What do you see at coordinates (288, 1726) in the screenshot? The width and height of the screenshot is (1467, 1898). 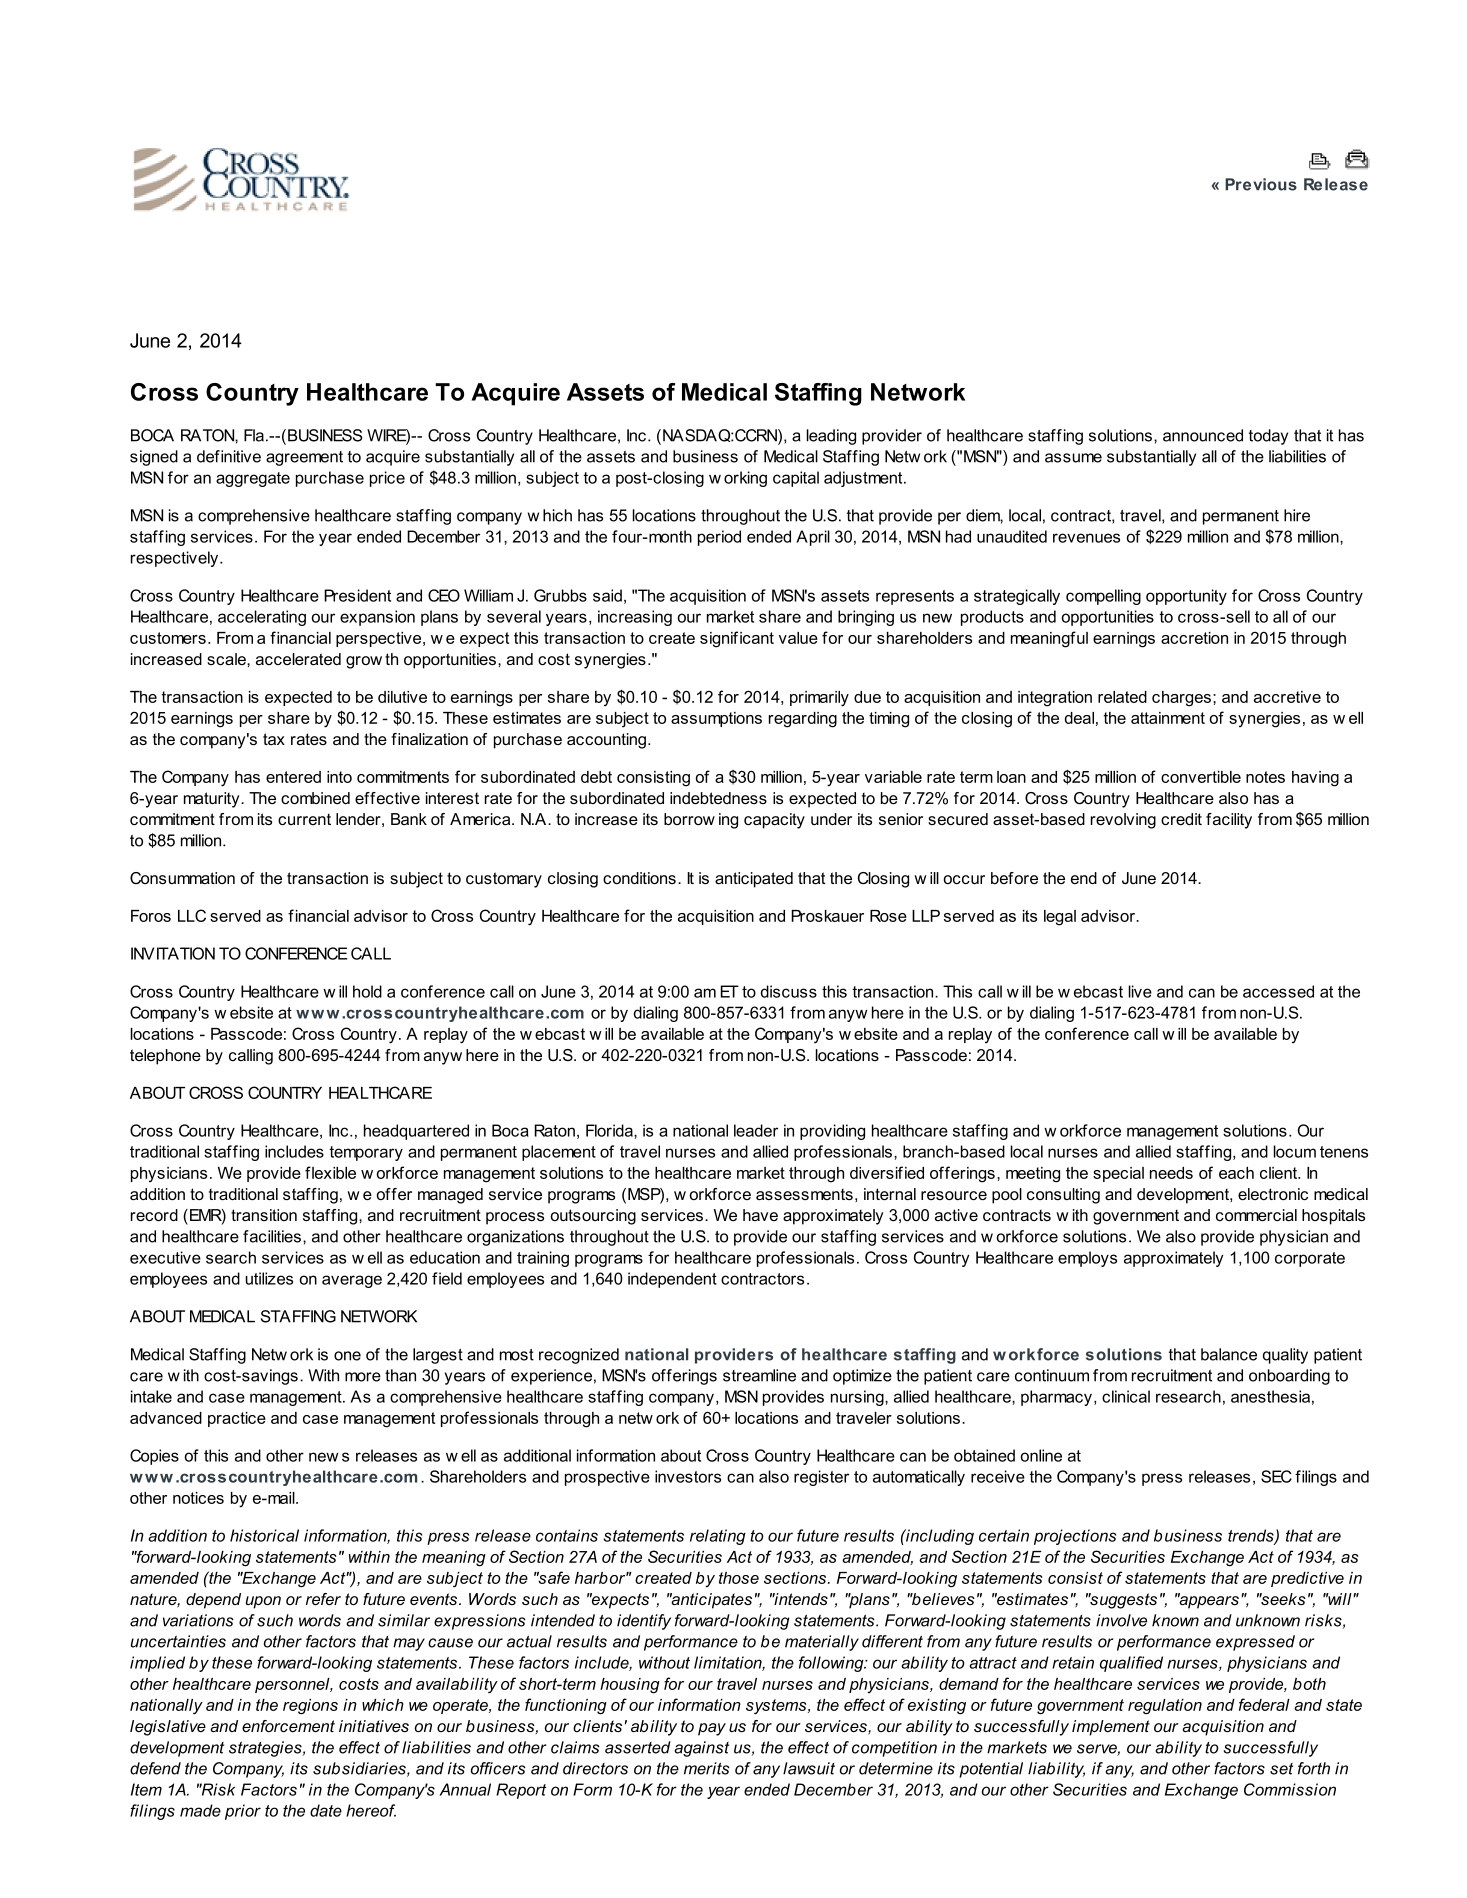 I see `enforcement` at bounding box center [288, 1726].
